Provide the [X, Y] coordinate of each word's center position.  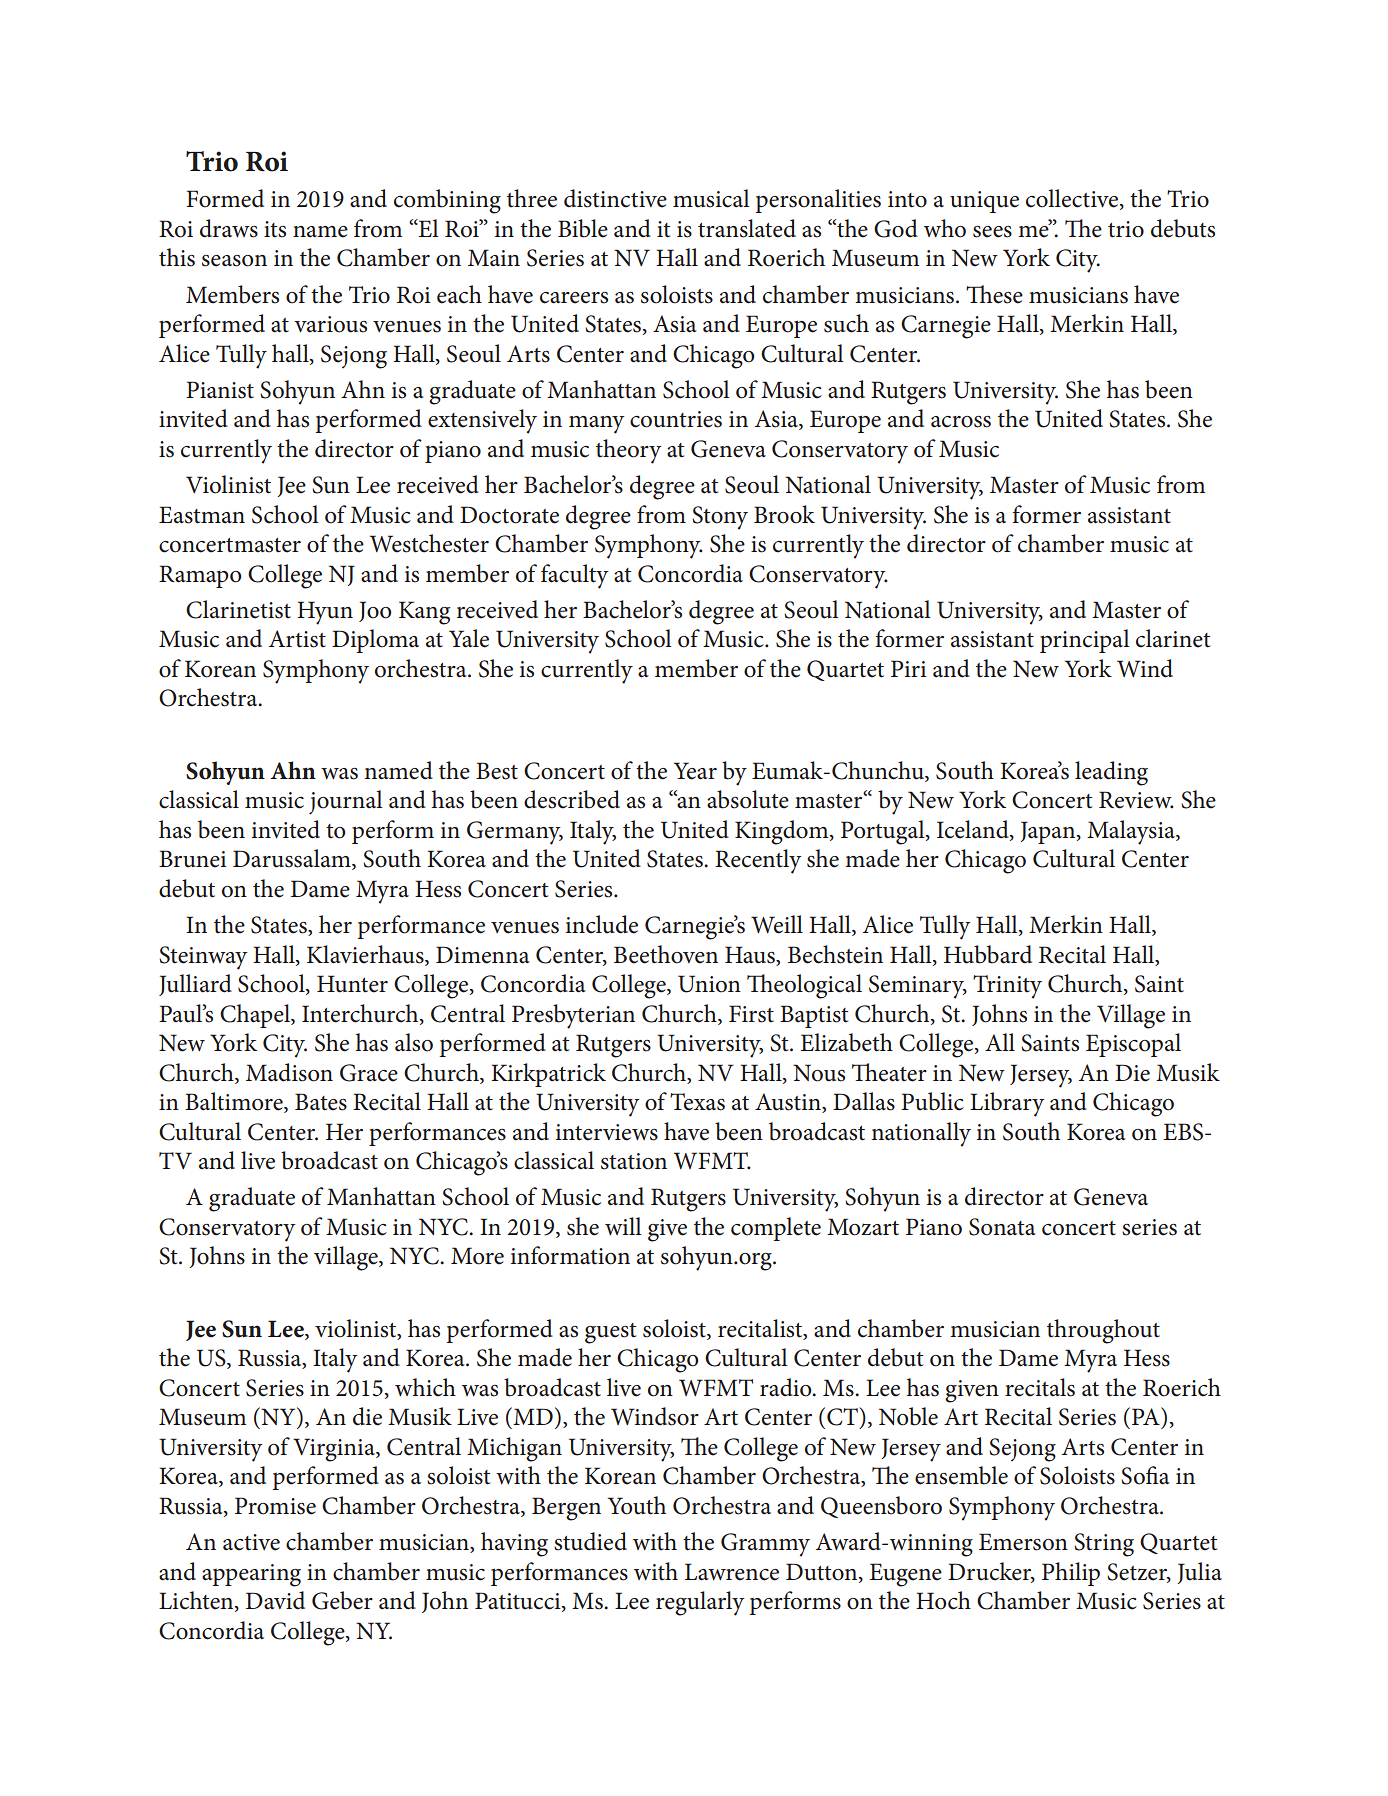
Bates [321, 1102]
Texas [697, 1102]
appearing [251, 1575]
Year [695, 771]
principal [1085, 641]
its [275, 229]
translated [747, 228]
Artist [297, 639]
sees [992, 232]
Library [1007, 1104]
